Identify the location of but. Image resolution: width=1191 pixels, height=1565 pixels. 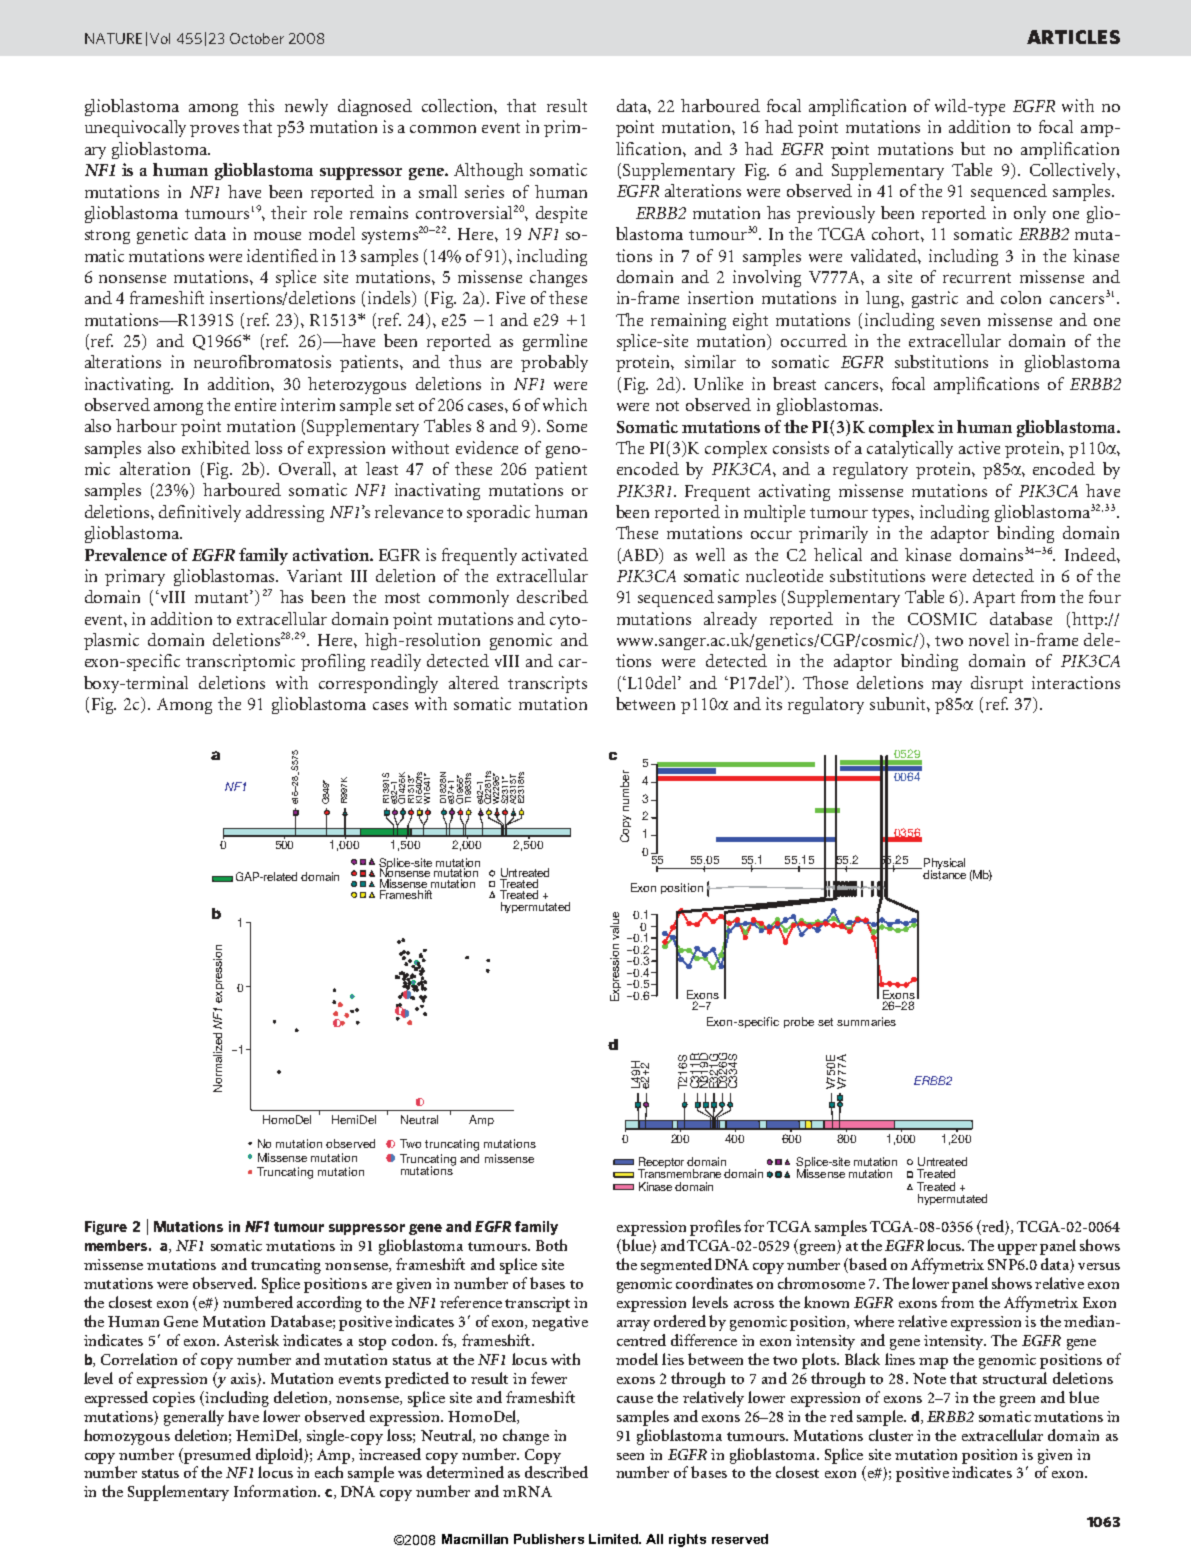
(973, 148).
